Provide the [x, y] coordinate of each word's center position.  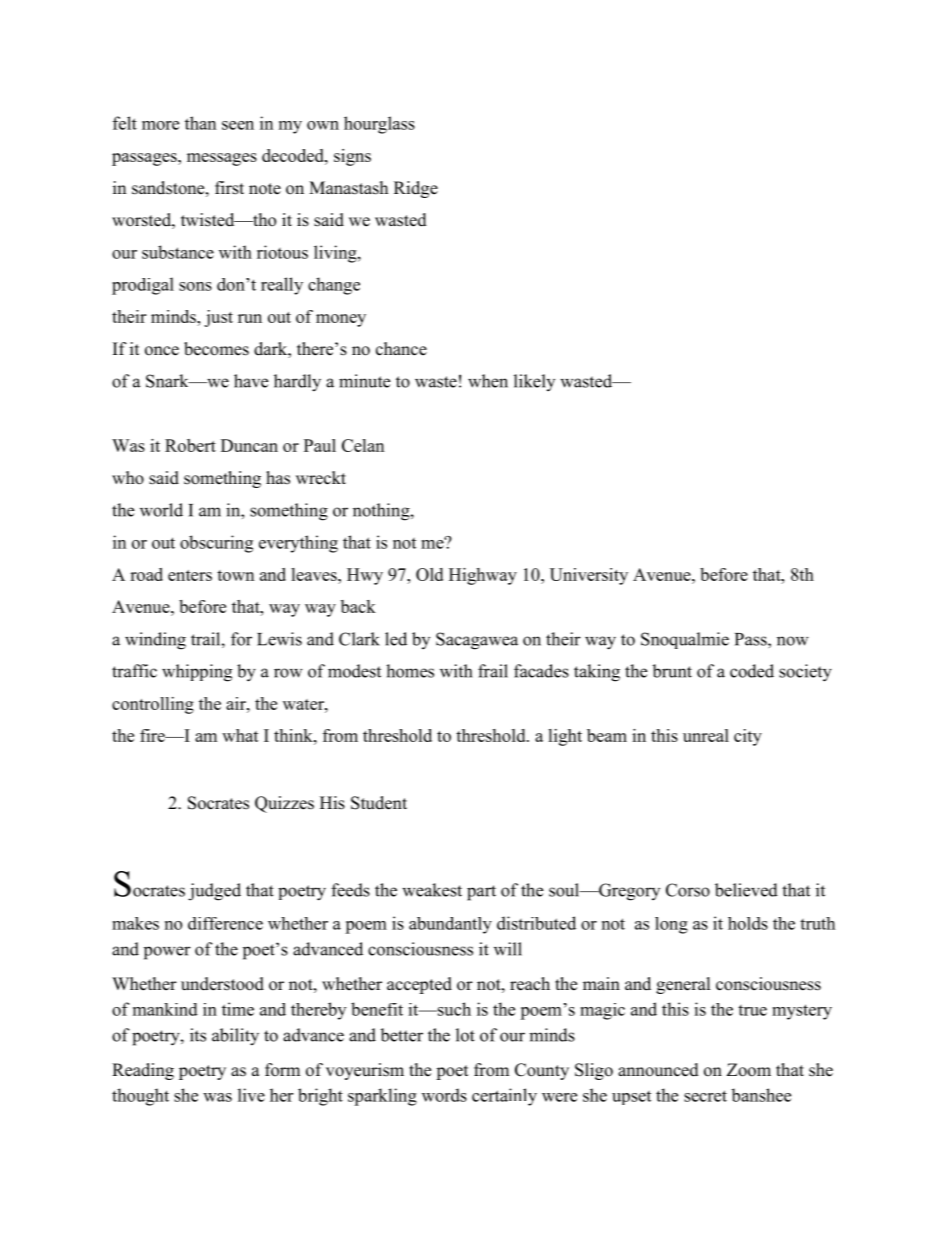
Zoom [749, 1070]
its [198, 1035]
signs [352, 157]
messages [222, 159]
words [444, 1095]
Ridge [416, 189]
